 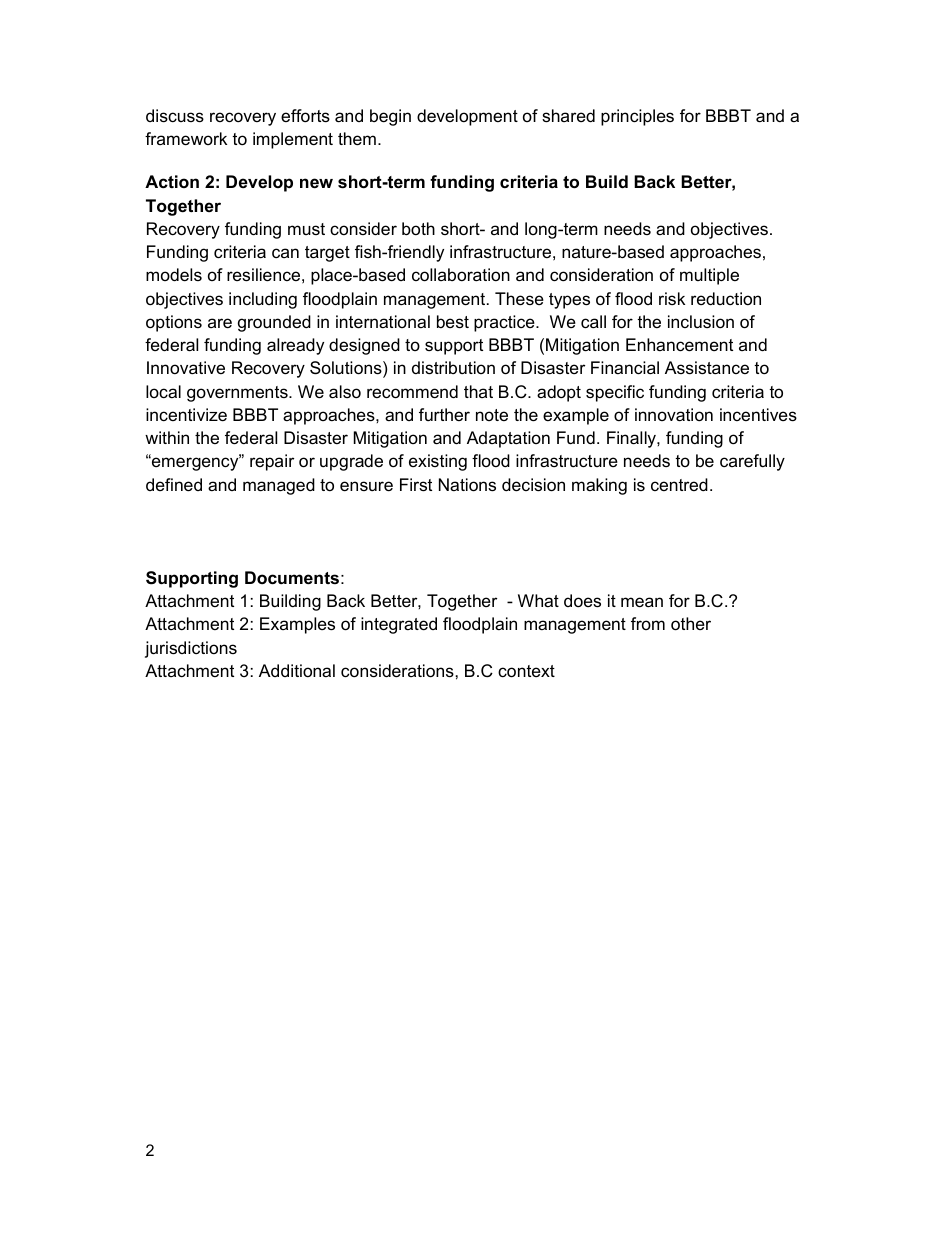 What do you see at coordinates (263, 300) in the screenshot?
I see `including` at bounding box center [263, 300].
